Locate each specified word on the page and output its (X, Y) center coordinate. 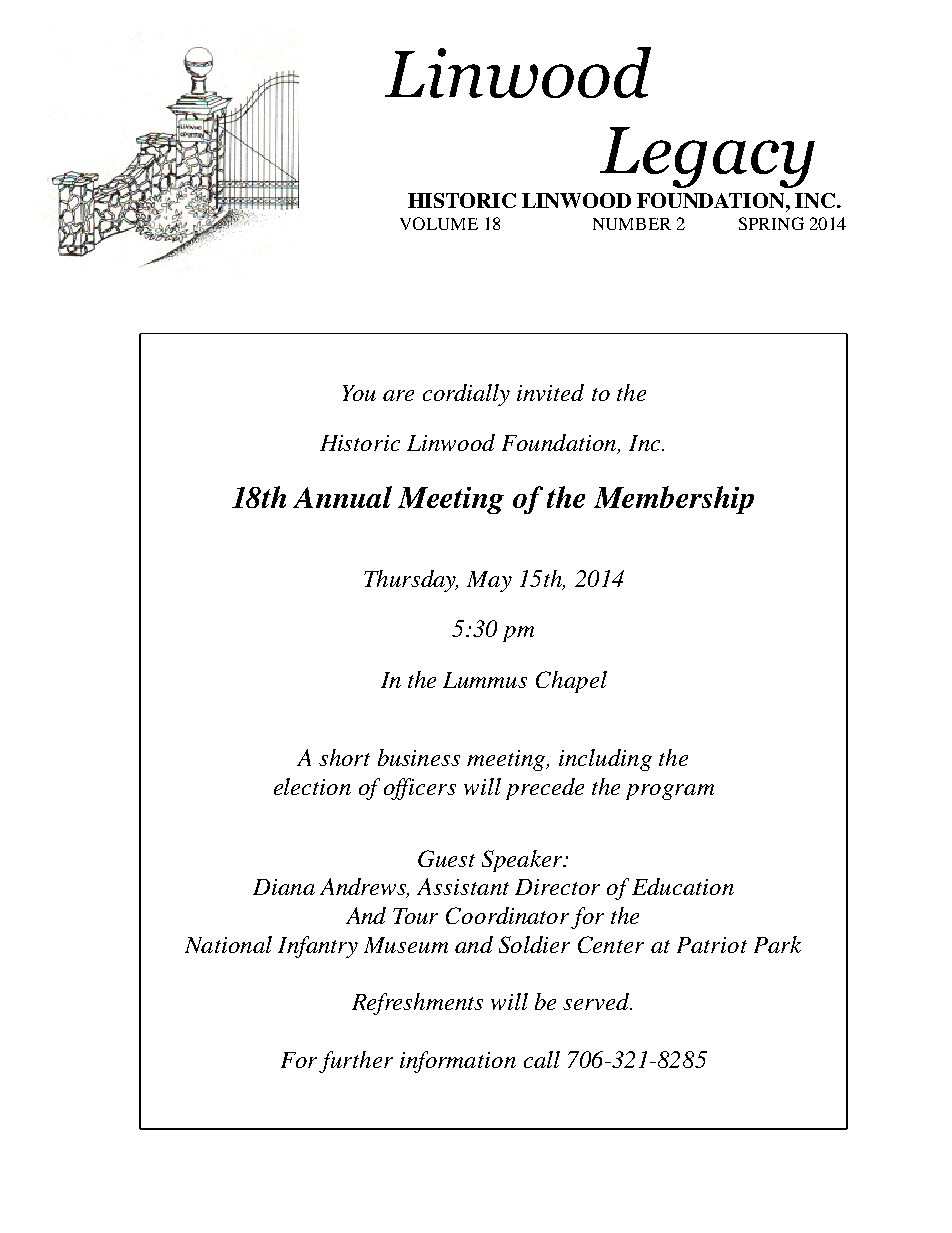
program (670, 792)
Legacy (707, 157)
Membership (674, 500)
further (356, 1062)
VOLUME (439, 223)
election (312, 786)
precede (545, 789)
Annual (342, 497)
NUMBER (632, 224)
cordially (466, 395)
